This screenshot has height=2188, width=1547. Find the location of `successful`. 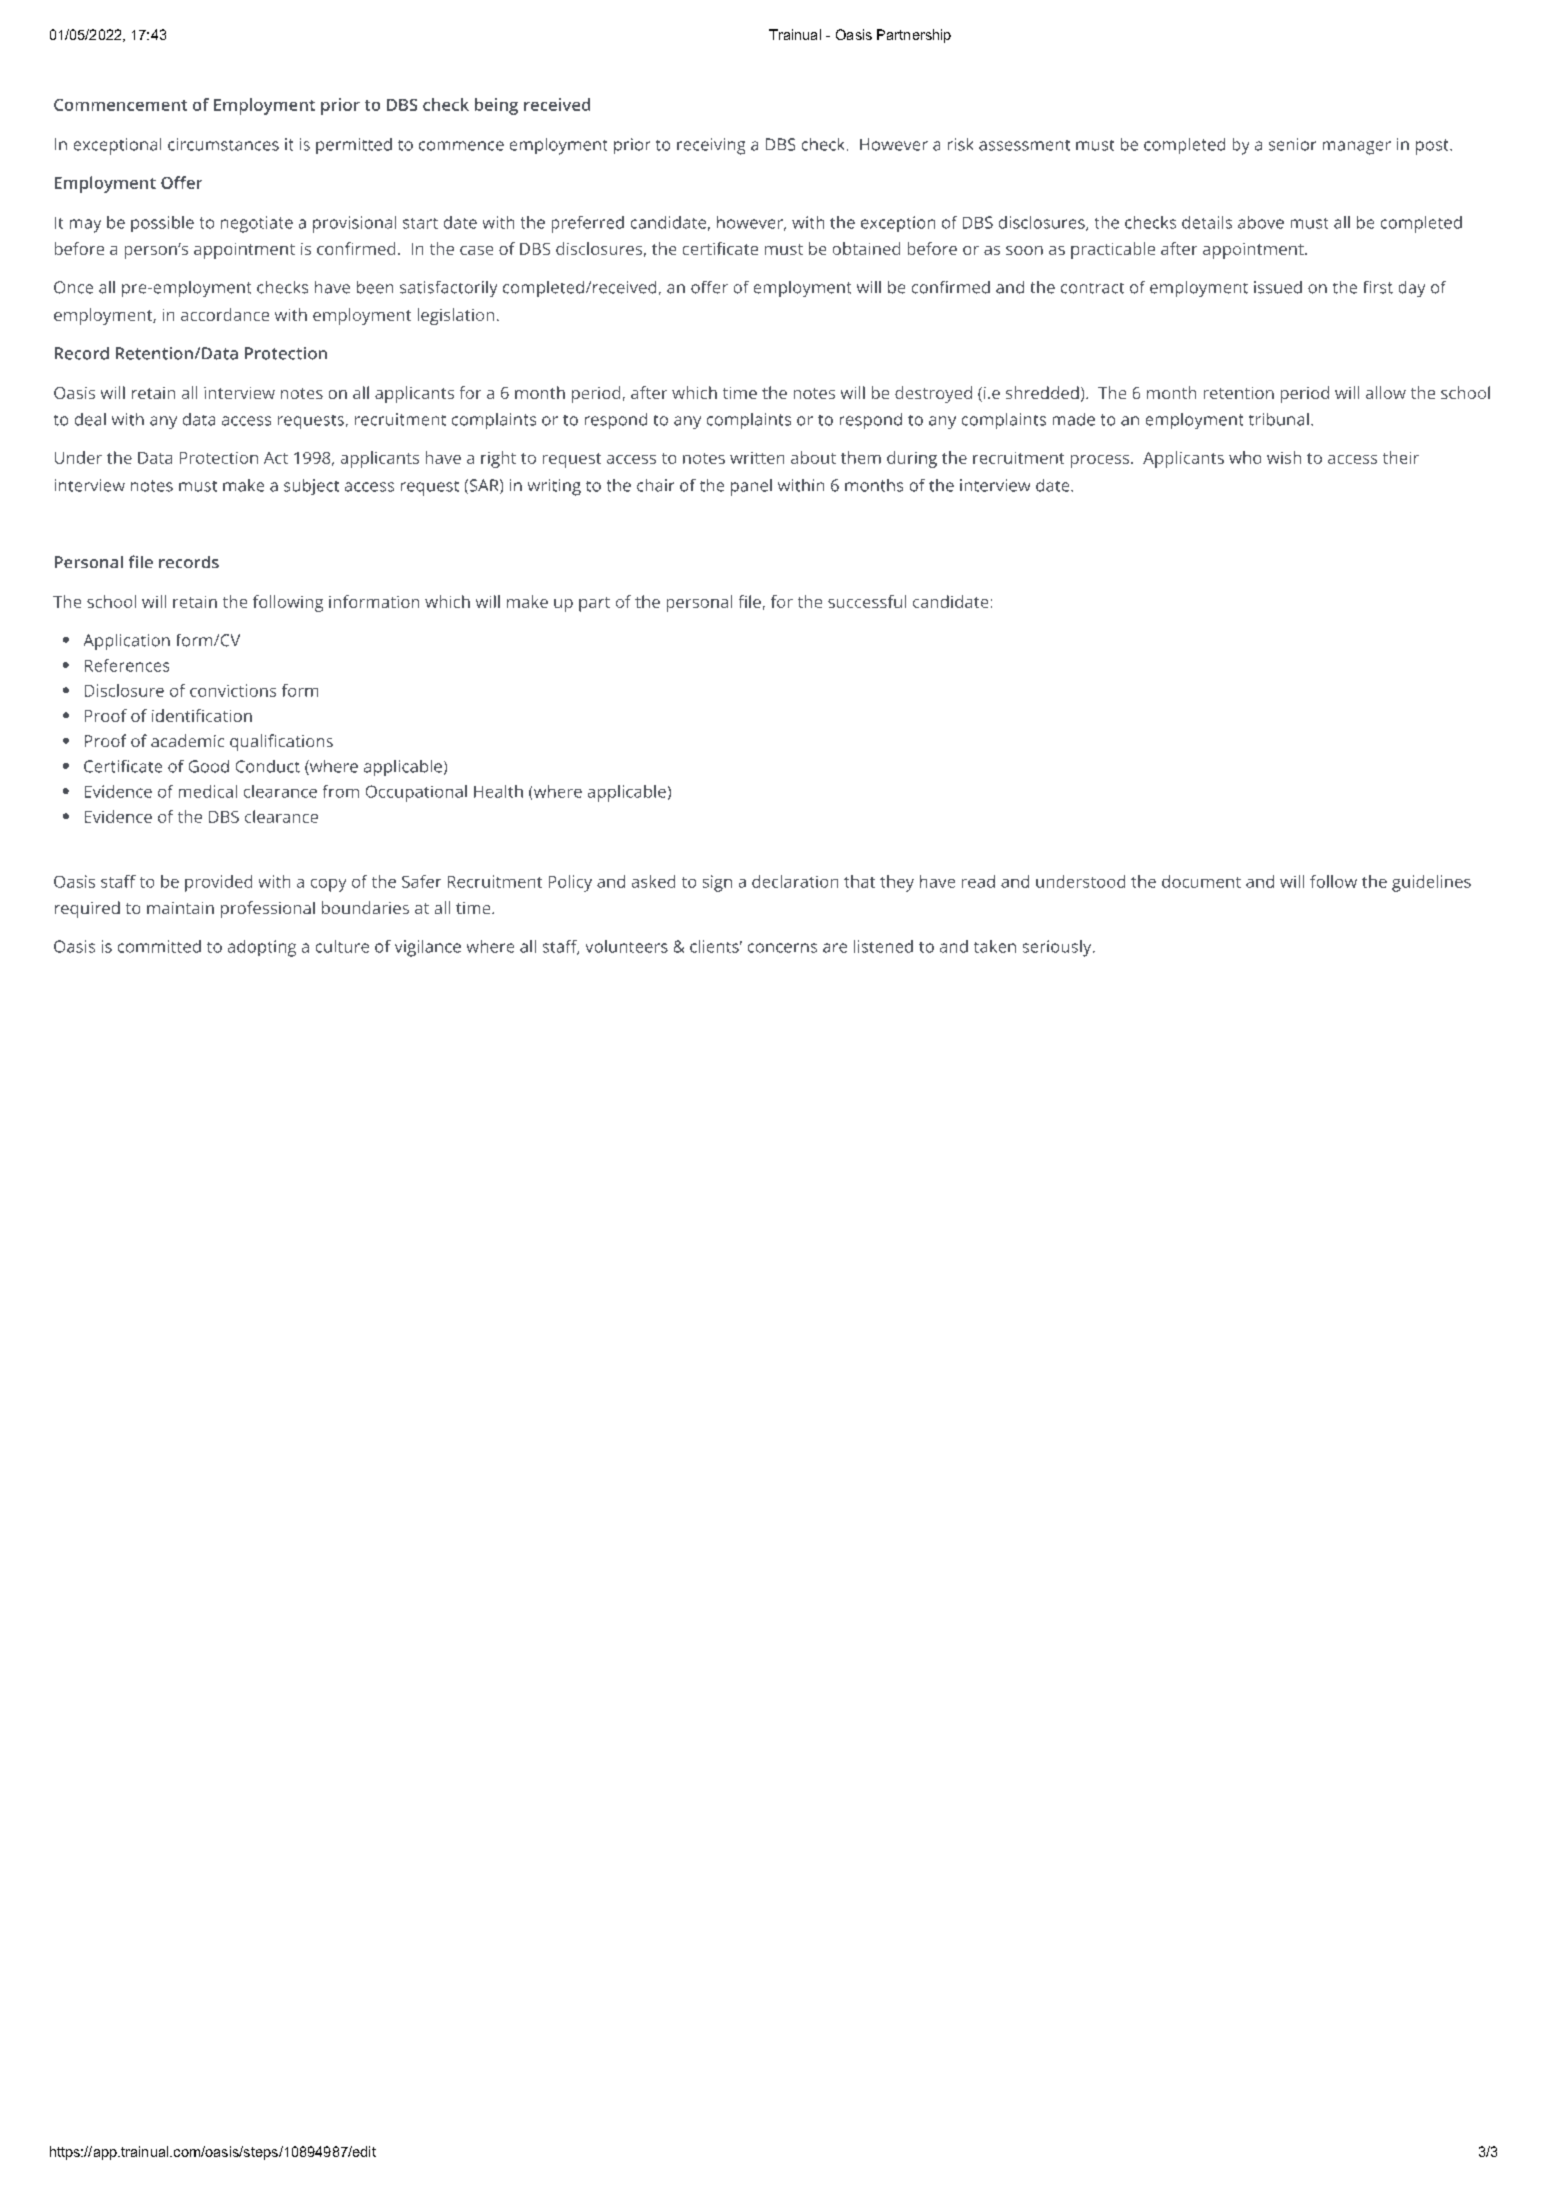

successful is located at coordinates (867, 601).
